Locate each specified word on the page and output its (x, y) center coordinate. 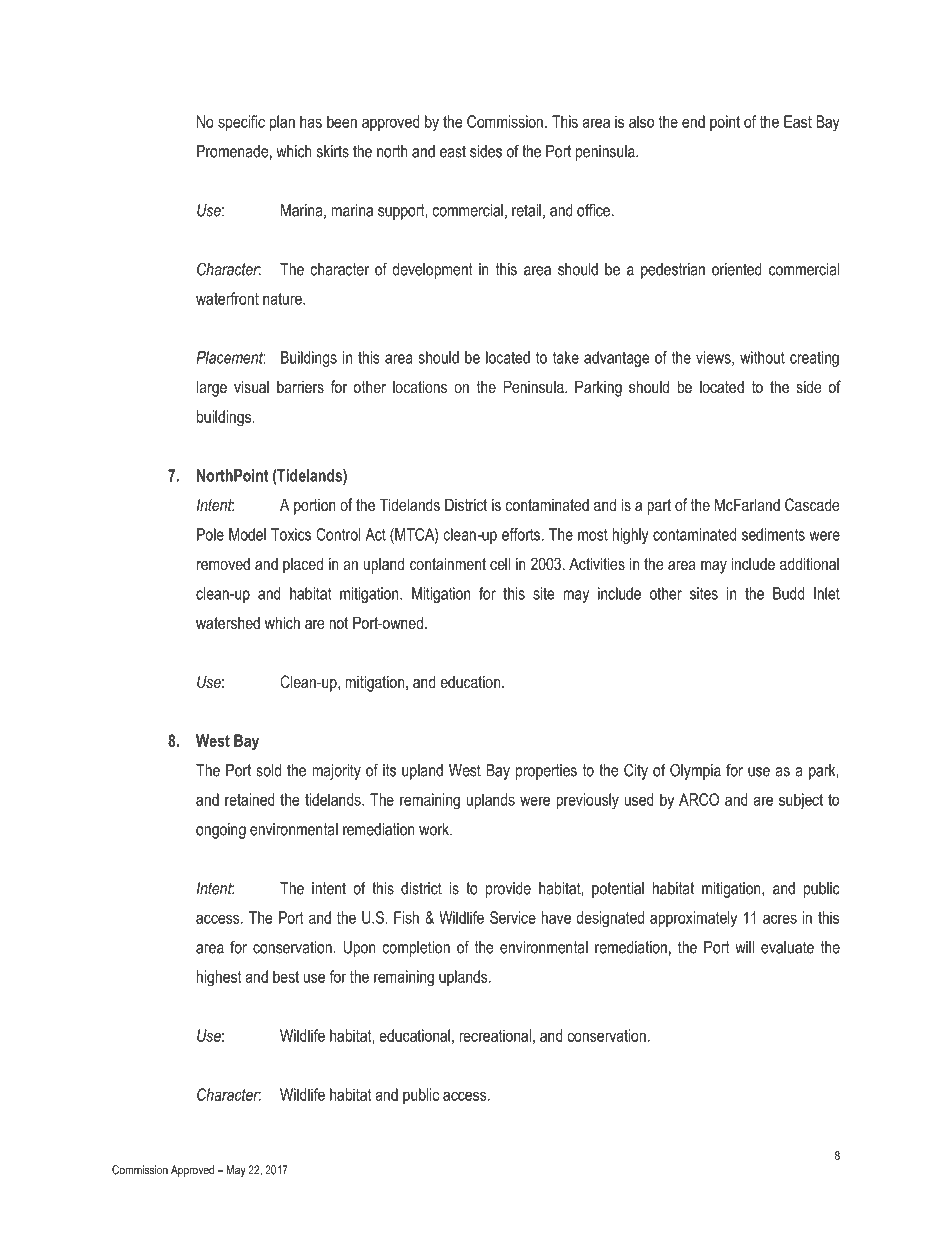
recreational (495, 1035)
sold (268, 770)
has (311, 121)
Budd (788, 593)
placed (303, 565)
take (566, 357)
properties (546, 772)
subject (801, 801)
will (744, 947)
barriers (300, 387)
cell (500, 563)
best (286, 976)
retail (526, 210)
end (693, 121)
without (762, 357)
